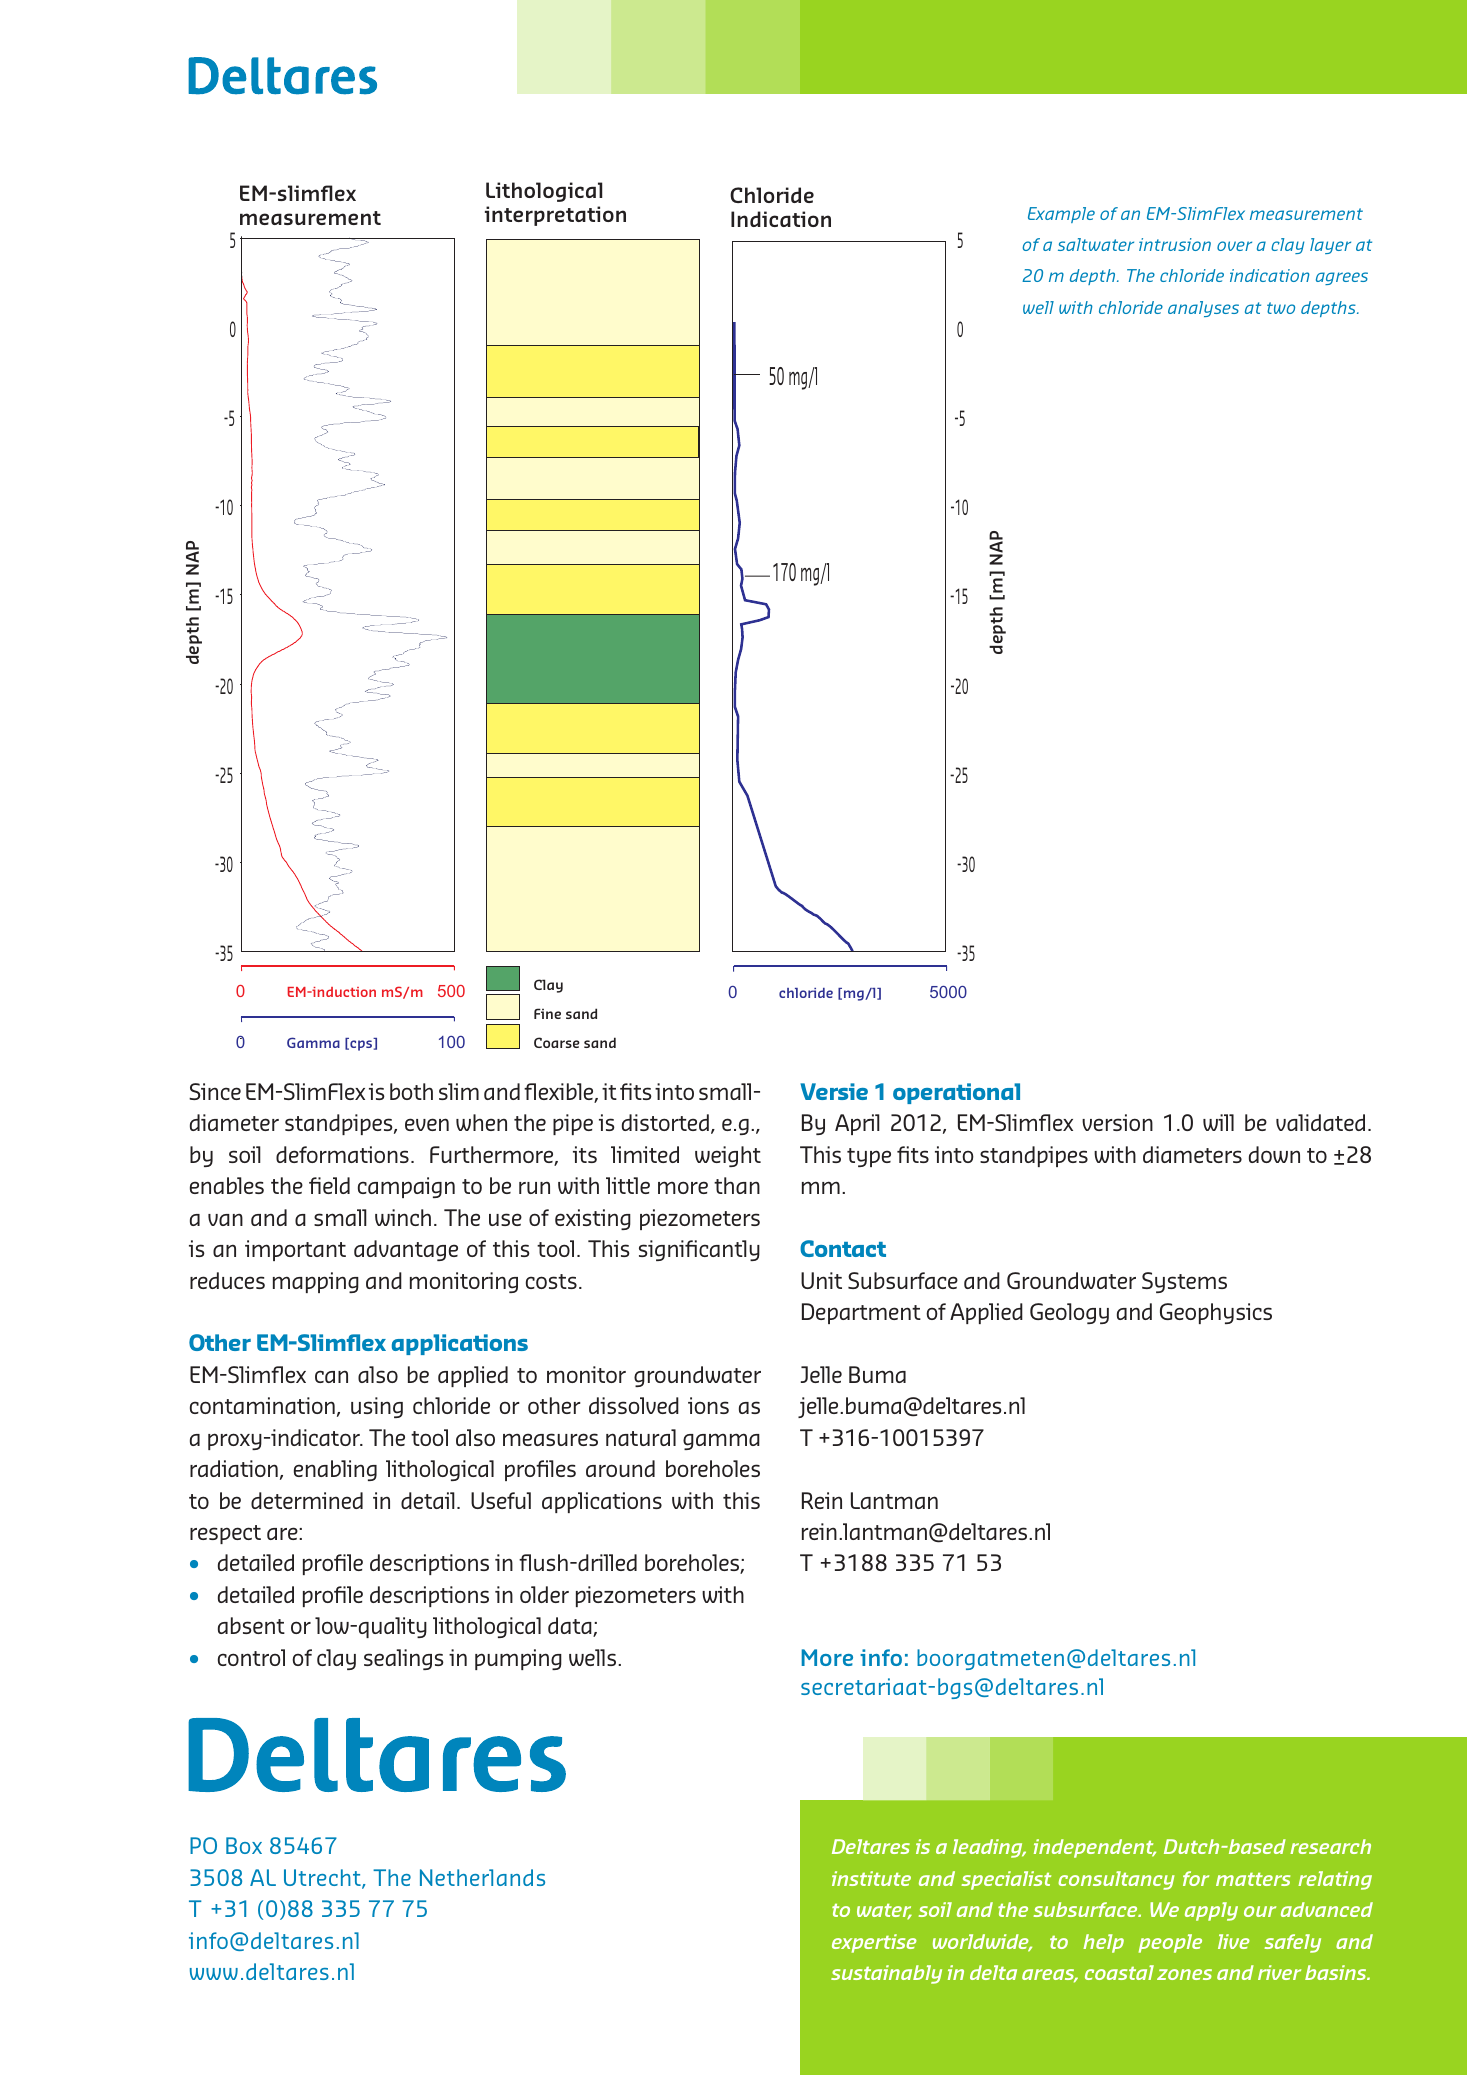 Image resolution: width=1467 pixels, height=2075 pixels. Describe the element at coordinates (411, 1091) in the screenshot. I see `both` at that location.
